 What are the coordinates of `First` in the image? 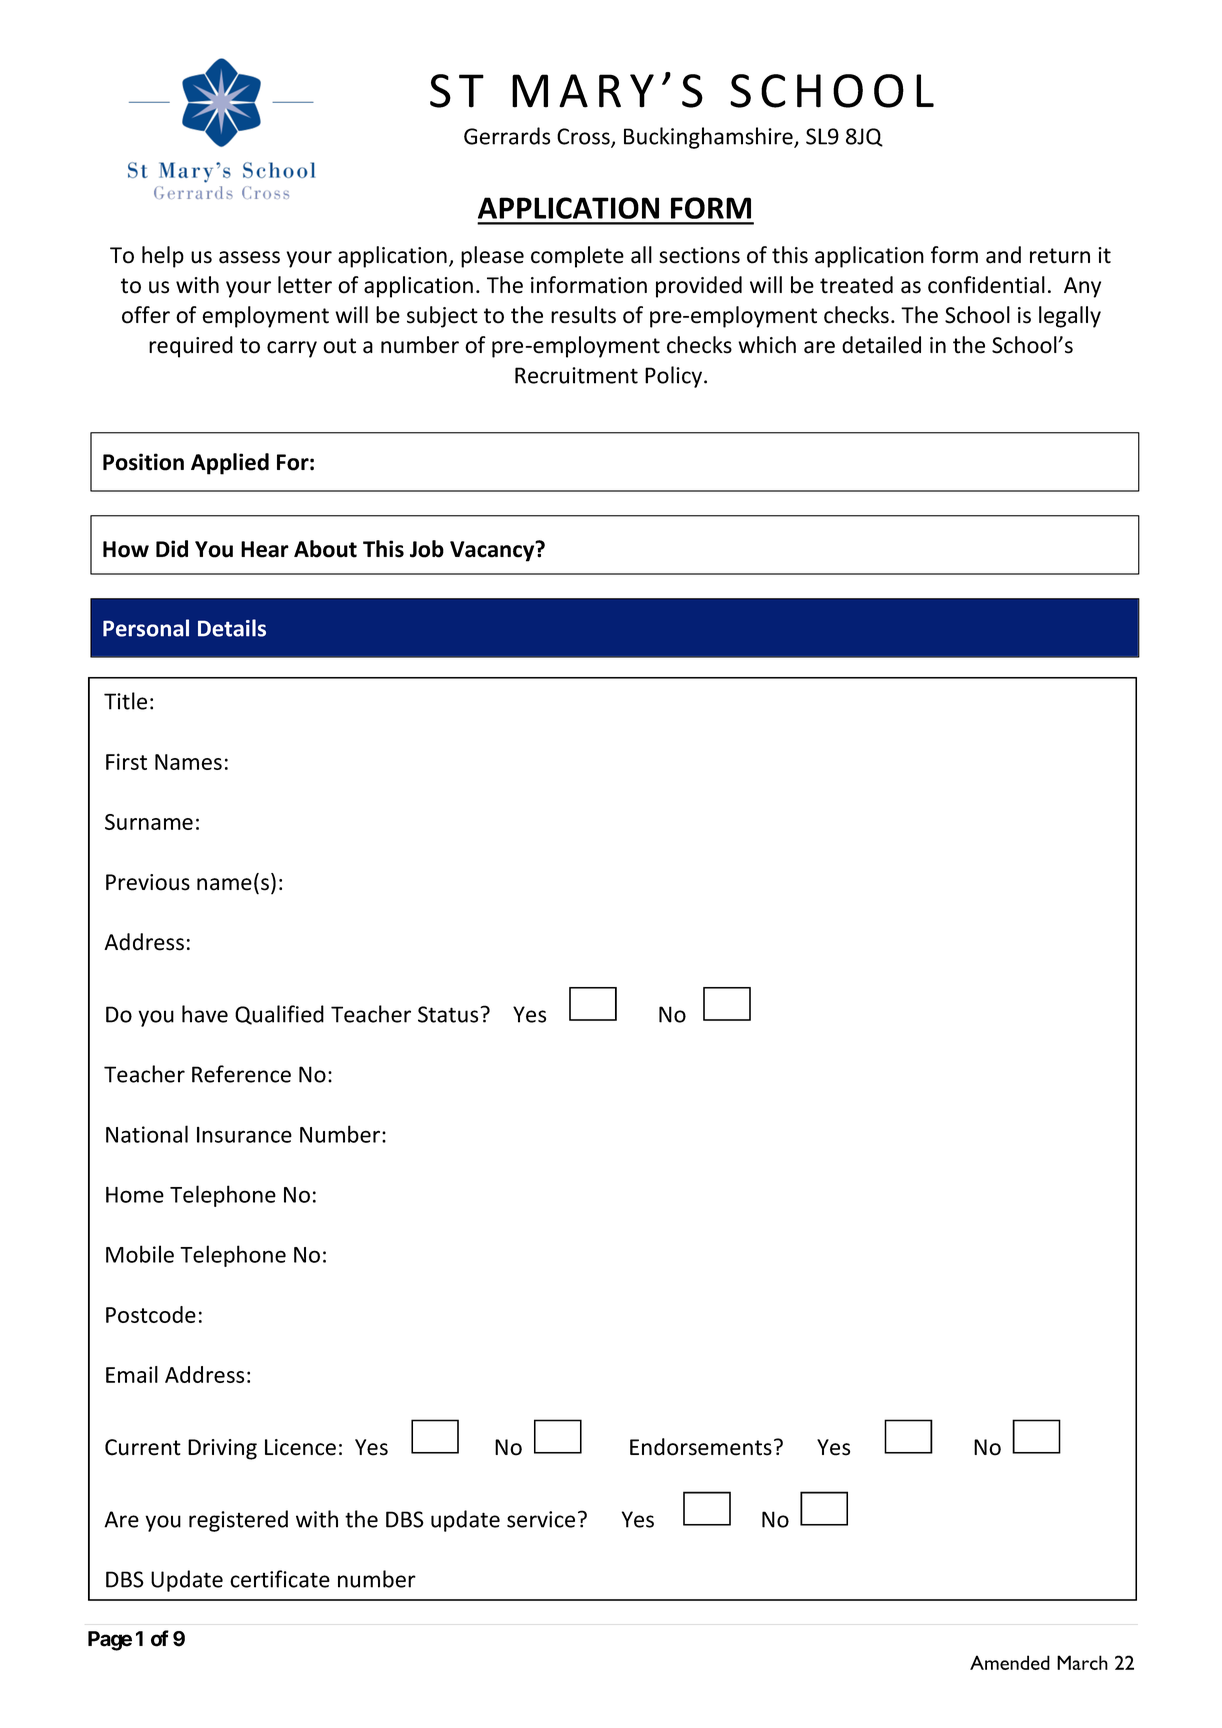 It's located at (126, 761).
